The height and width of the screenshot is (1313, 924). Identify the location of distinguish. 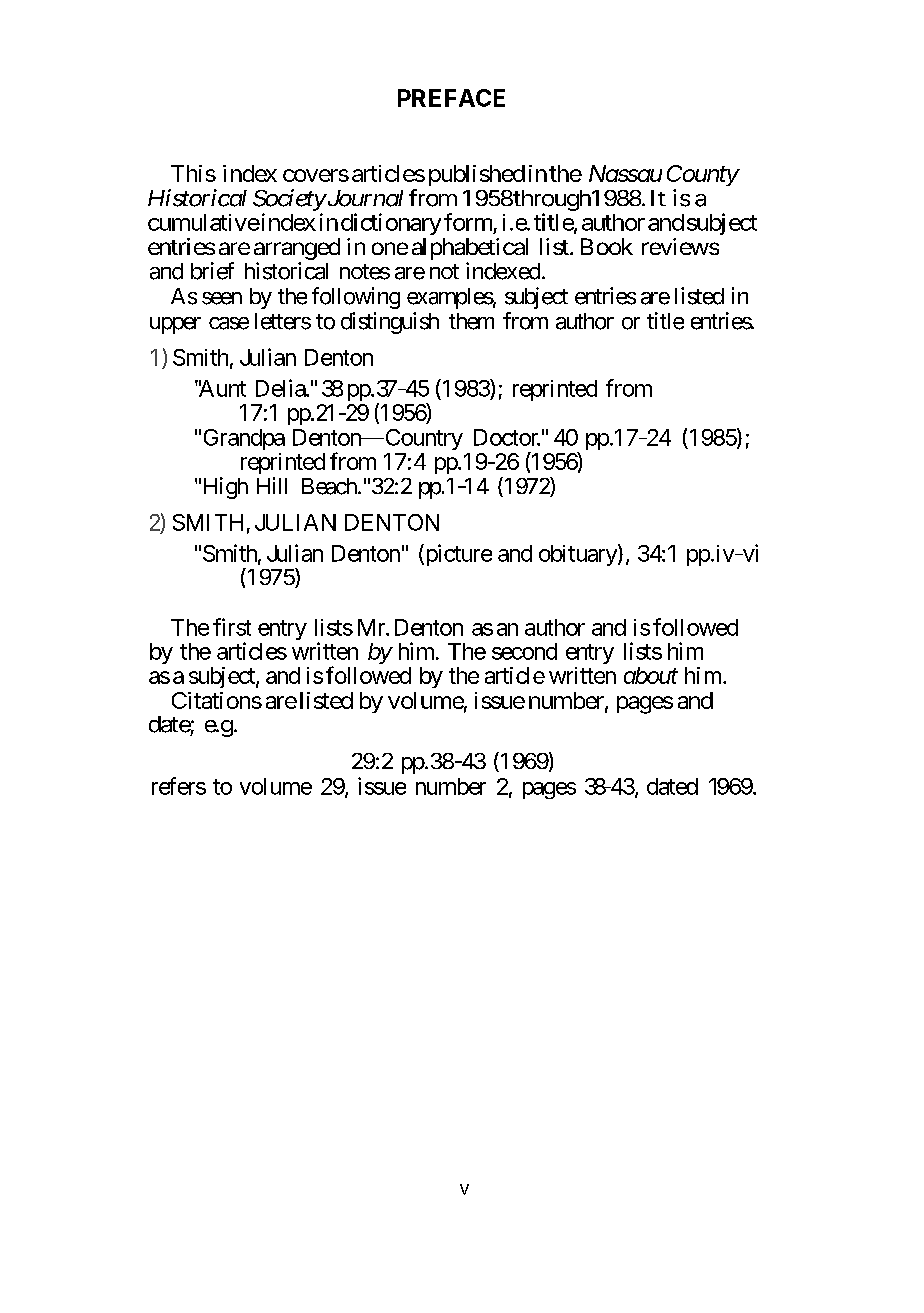
(390, 323).
